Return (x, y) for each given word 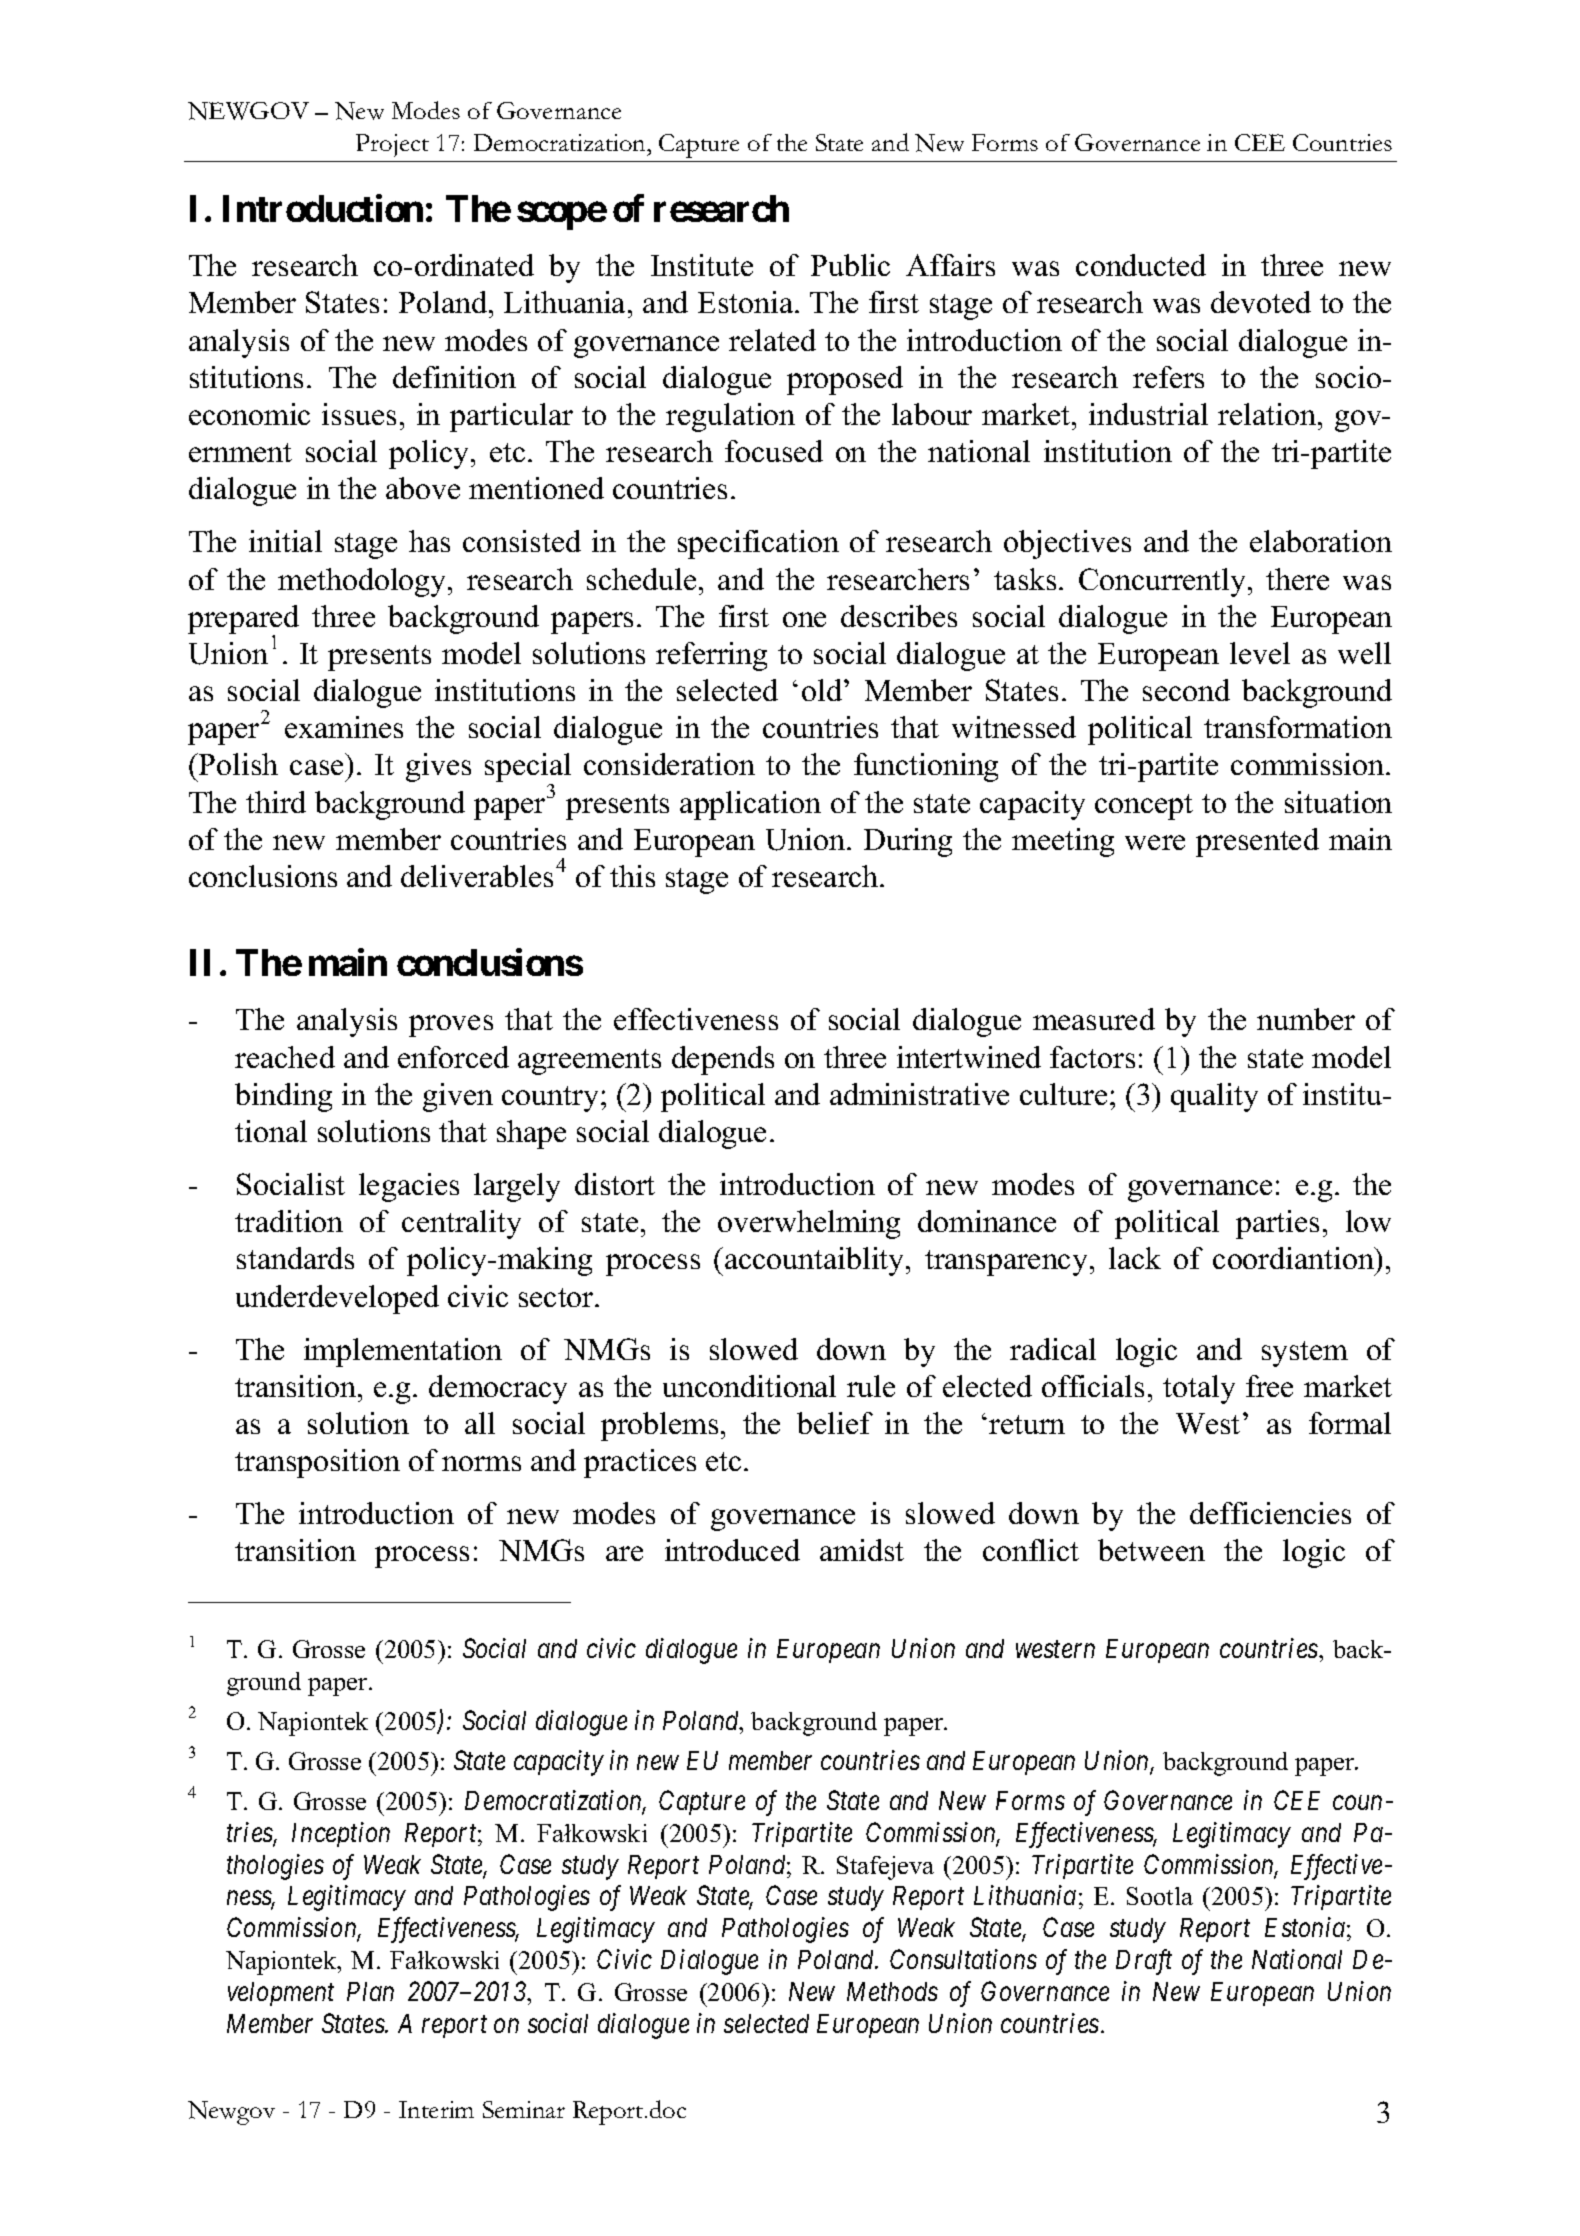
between (1151, 1550)
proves (451, 1026)
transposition (317, 1463)
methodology (363, 582)
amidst (862, 1550)
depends (723, 1060)
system (1305, 1354)
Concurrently (1164, 582)
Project (392, 145)
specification (758, 544)
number (1306, 1019)
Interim (436, 2109)
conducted (1141, 265)
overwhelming (809, 1224)
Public (850, 265)
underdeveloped (337, 1299)
